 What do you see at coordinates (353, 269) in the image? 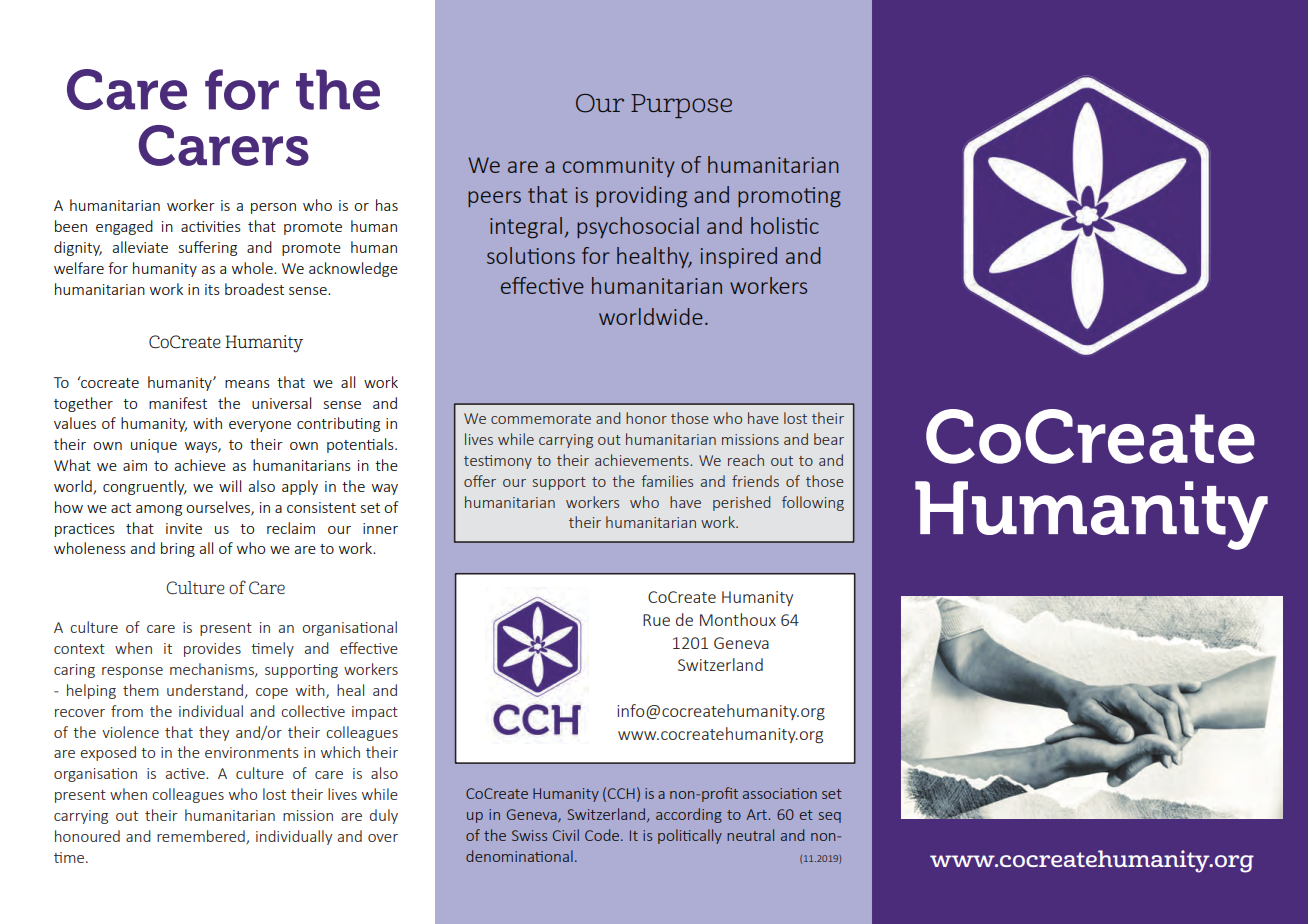
I see `acknowledge` at bounding box center [353, 269].
